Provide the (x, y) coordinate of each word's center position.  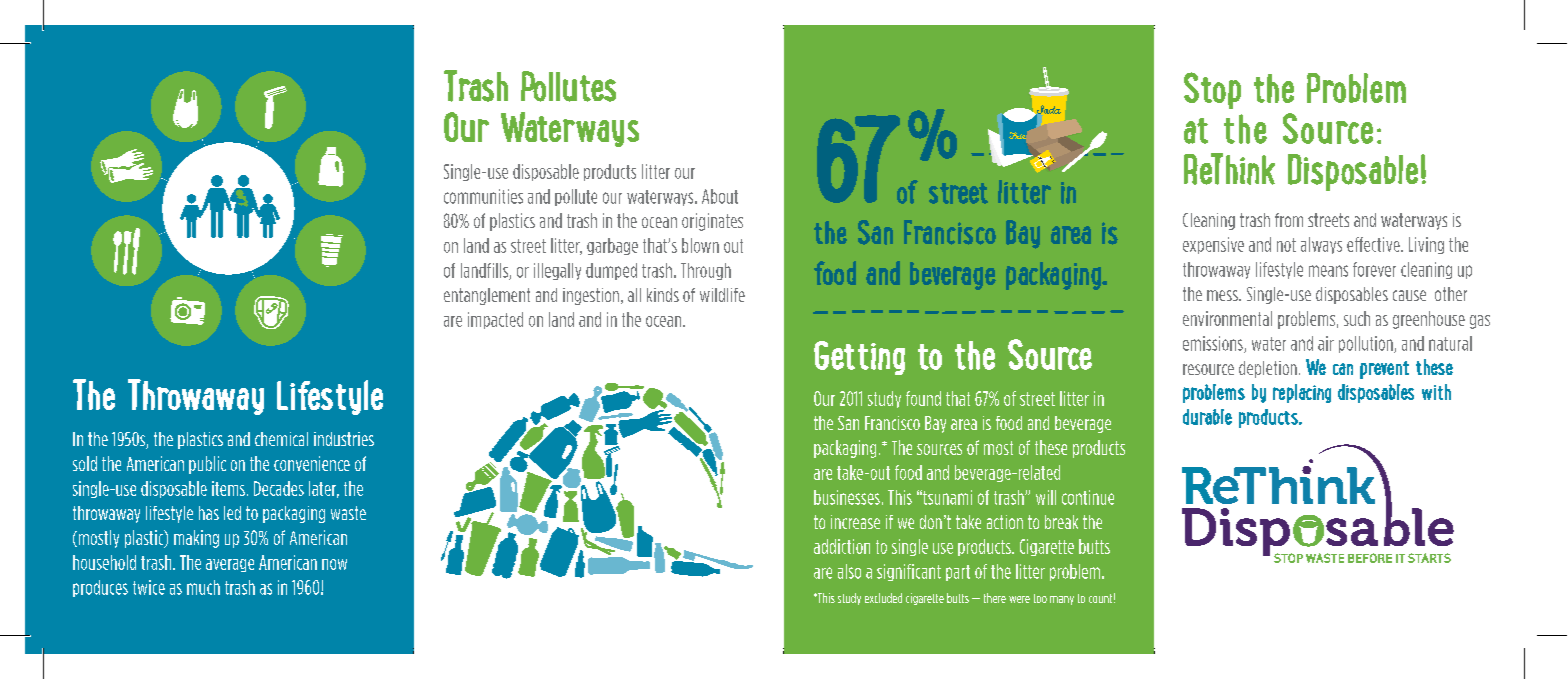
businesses (847, 497)
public (207, 465)
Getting (859, 358)
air (1326, 343)
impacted (495, 320)
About (720, 196)
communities (483, 196)
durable (1207, 417)
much (203, 587)
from (1289, 220)
